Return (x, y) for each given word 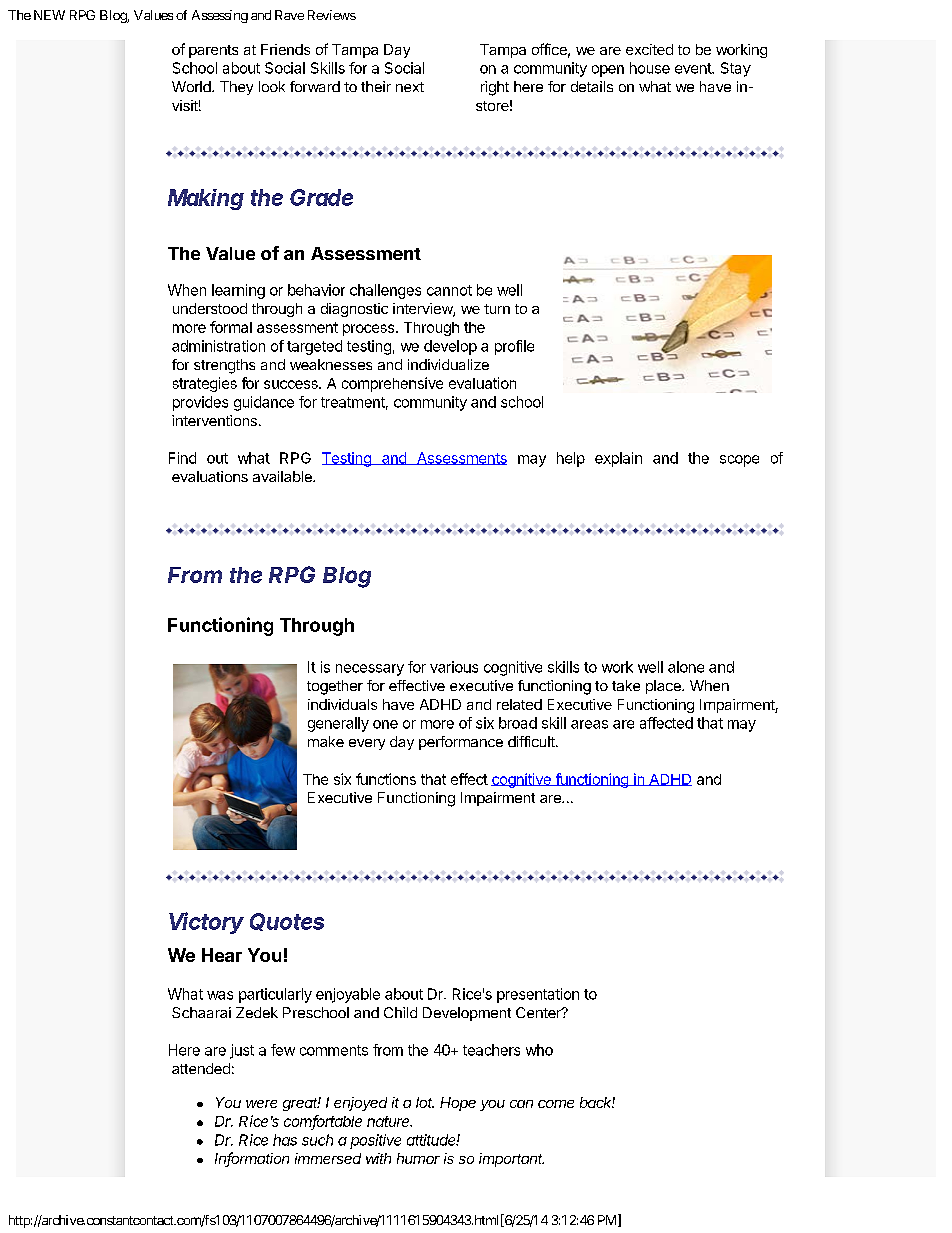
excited (649, 49)
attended (201, 1068)
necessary (370, 670)
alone (686, 667)
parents (213, 51)
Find (182, 458)
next (410, 87)
